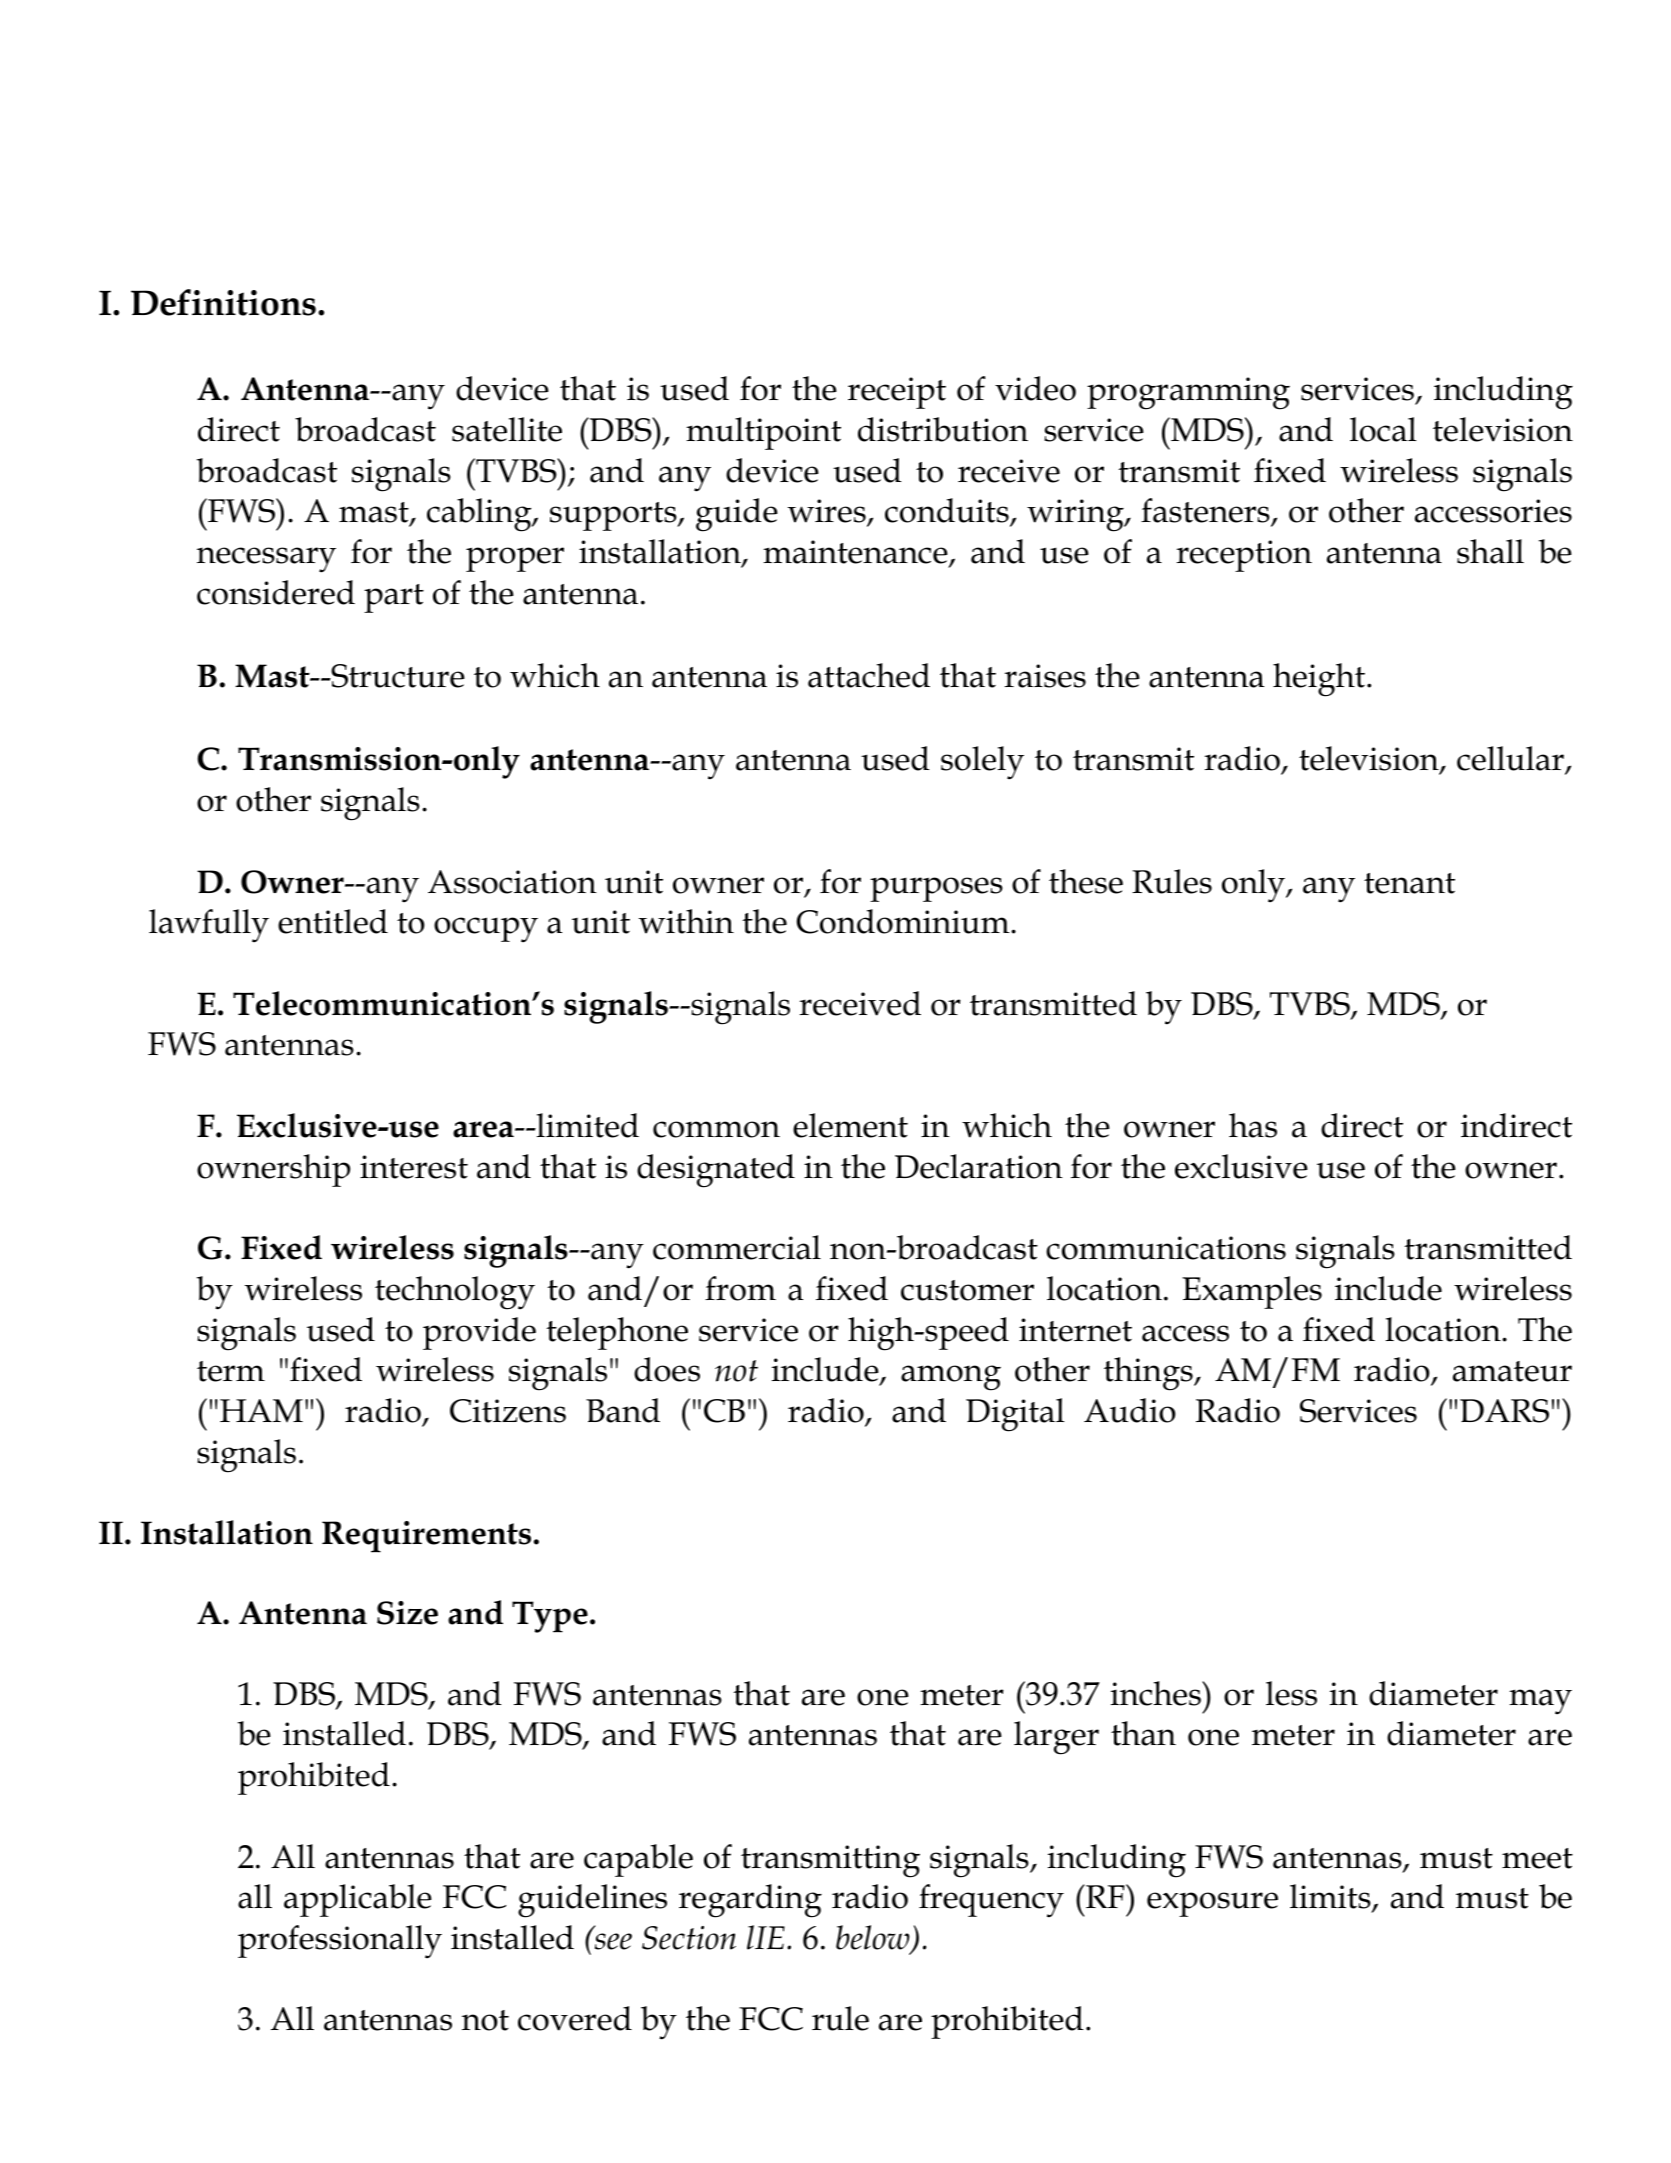  What do you see at coordinates (223, 302) in the document?
I see `Definitions` at bounding box center [223, 302].
